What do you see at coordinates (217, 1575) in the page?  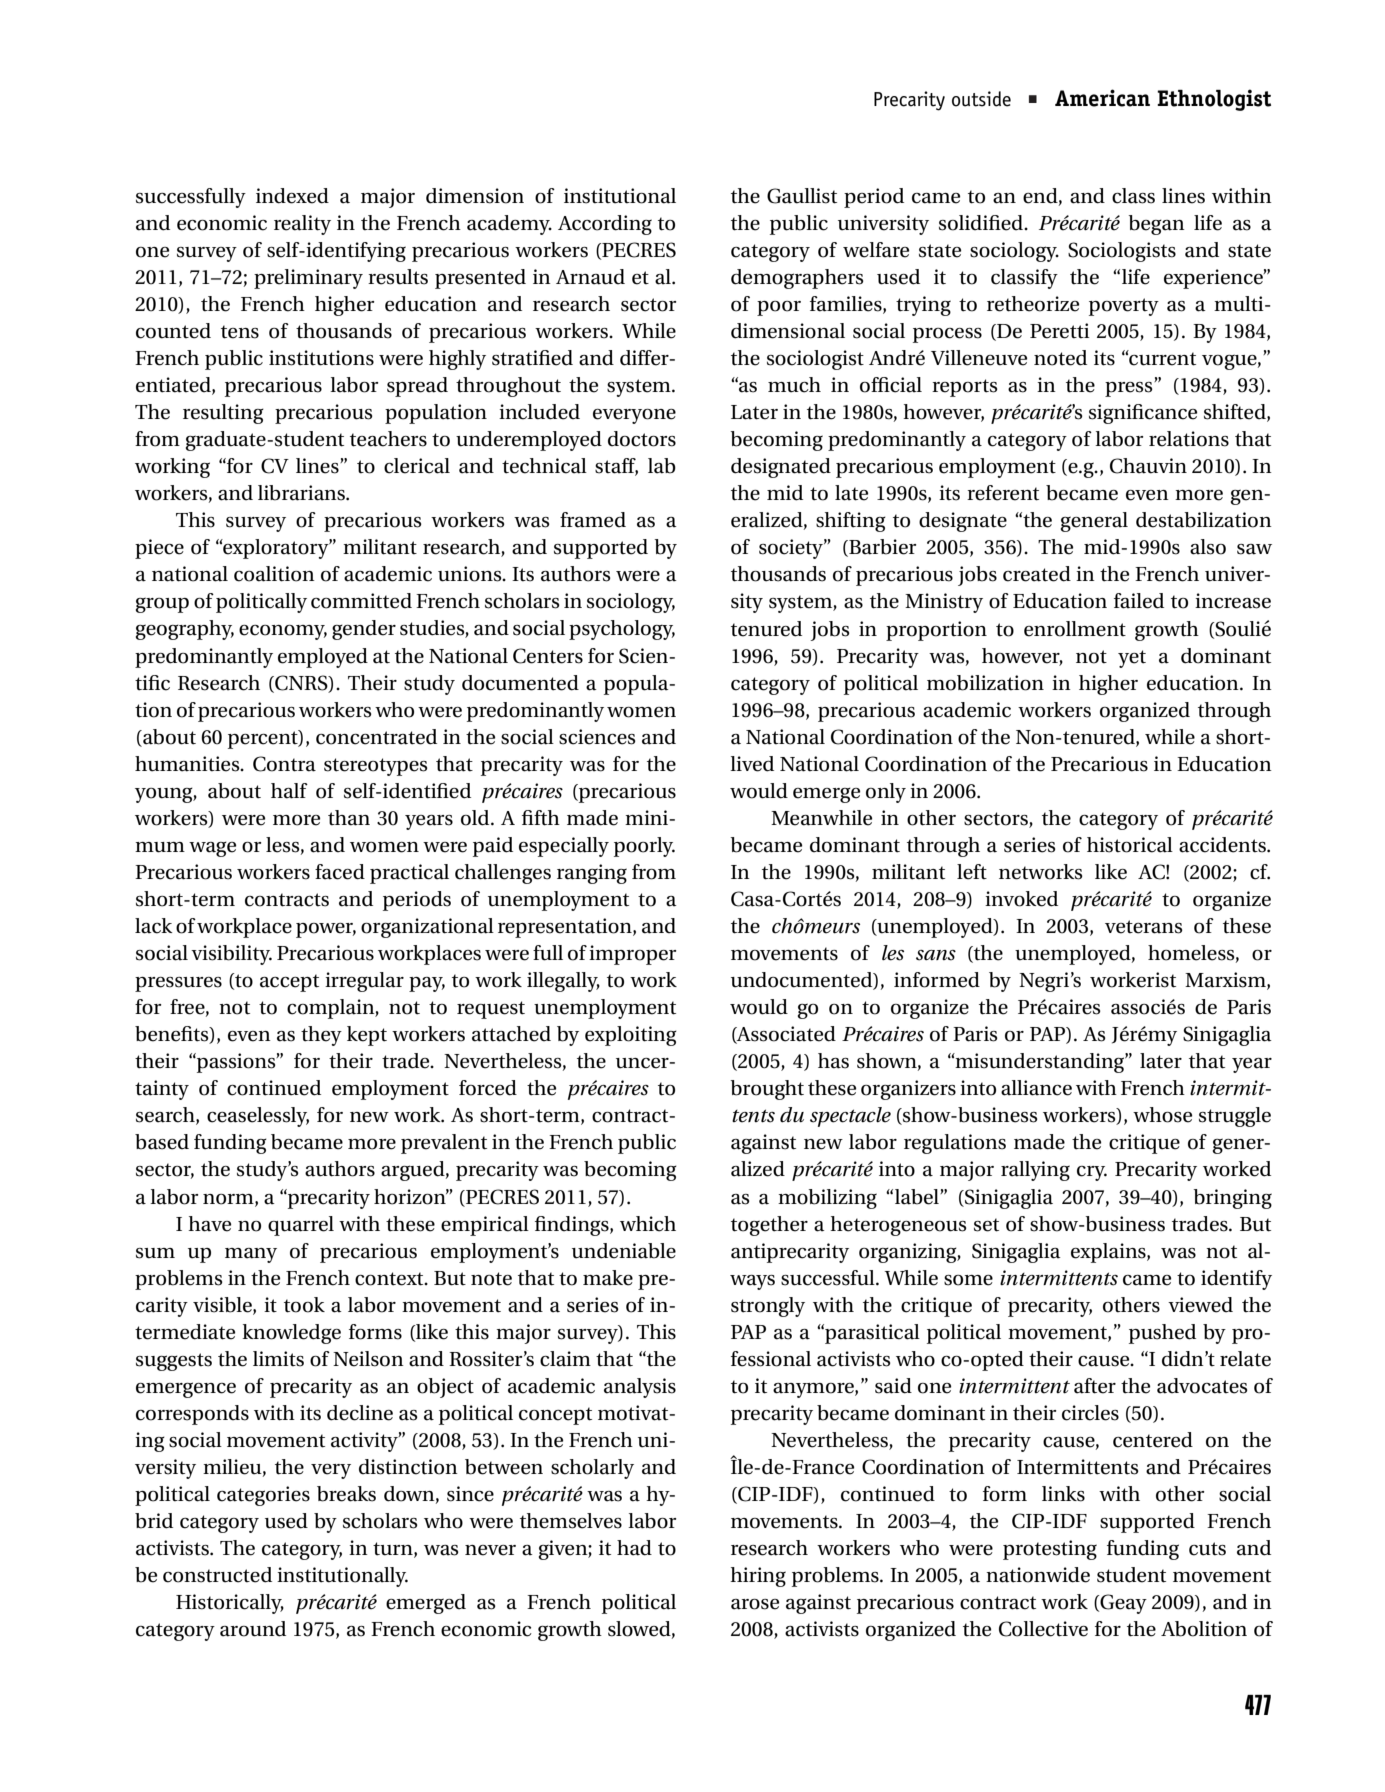 I see `constructed` at bounding box center [217, 1575].
